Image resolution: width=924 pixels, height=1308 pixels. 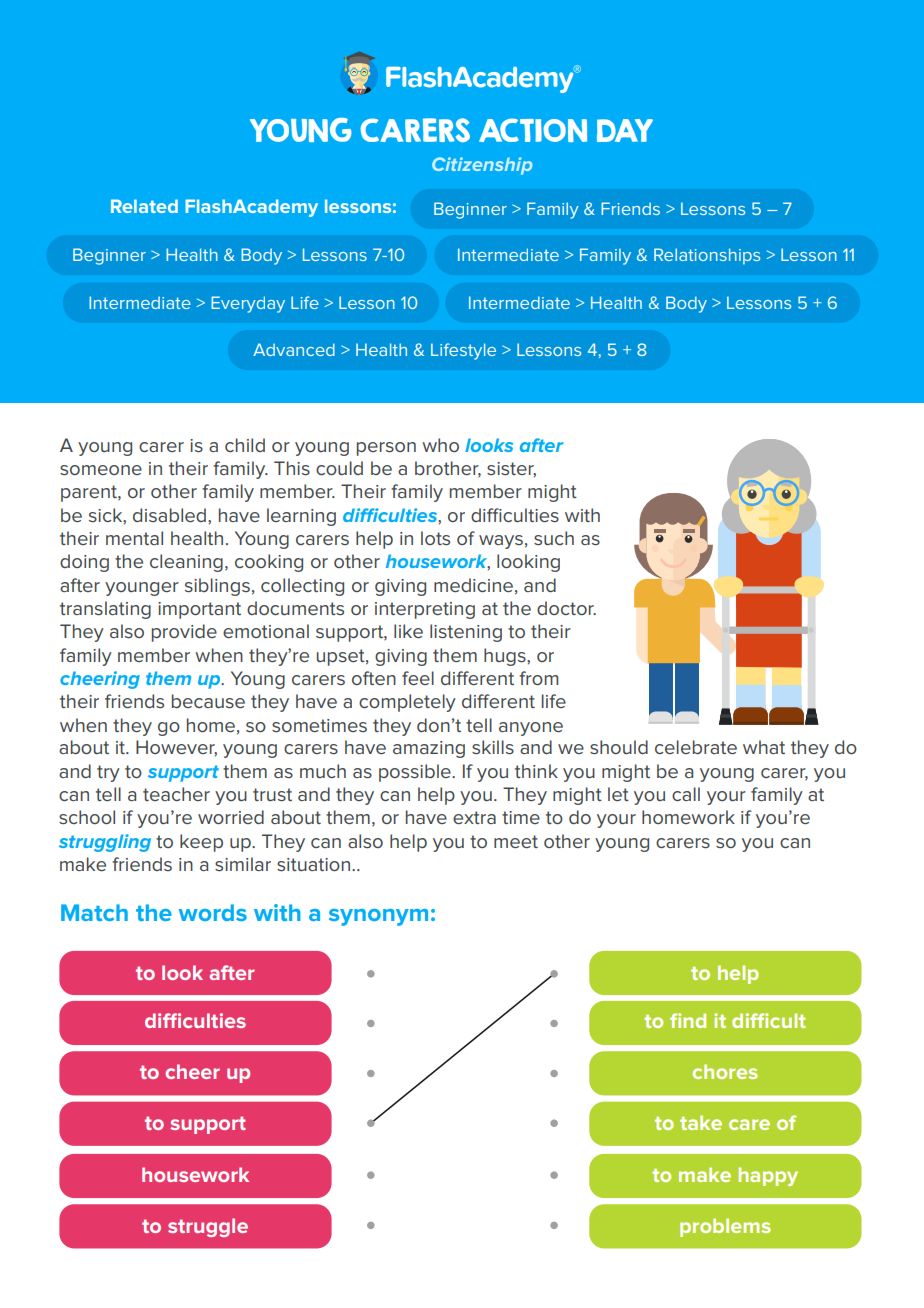 What do you see at coordinates (208, 1227) in the image?
I see `struggle` at bounding box center [208, 1227].
